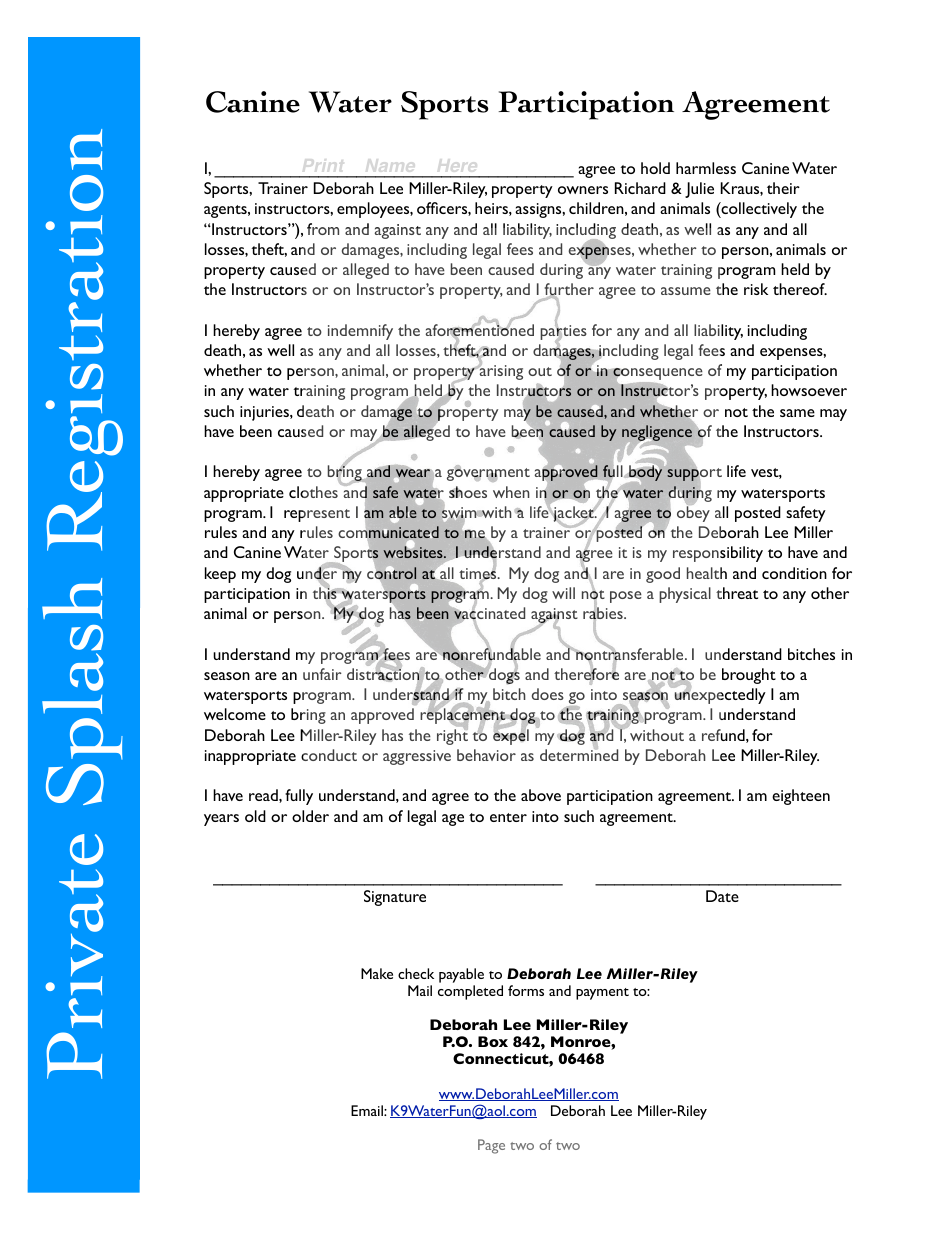  What do you see at coordinates (265, 413) in the screenshot?
I see `injuries` at bounding box center [265, 413].
